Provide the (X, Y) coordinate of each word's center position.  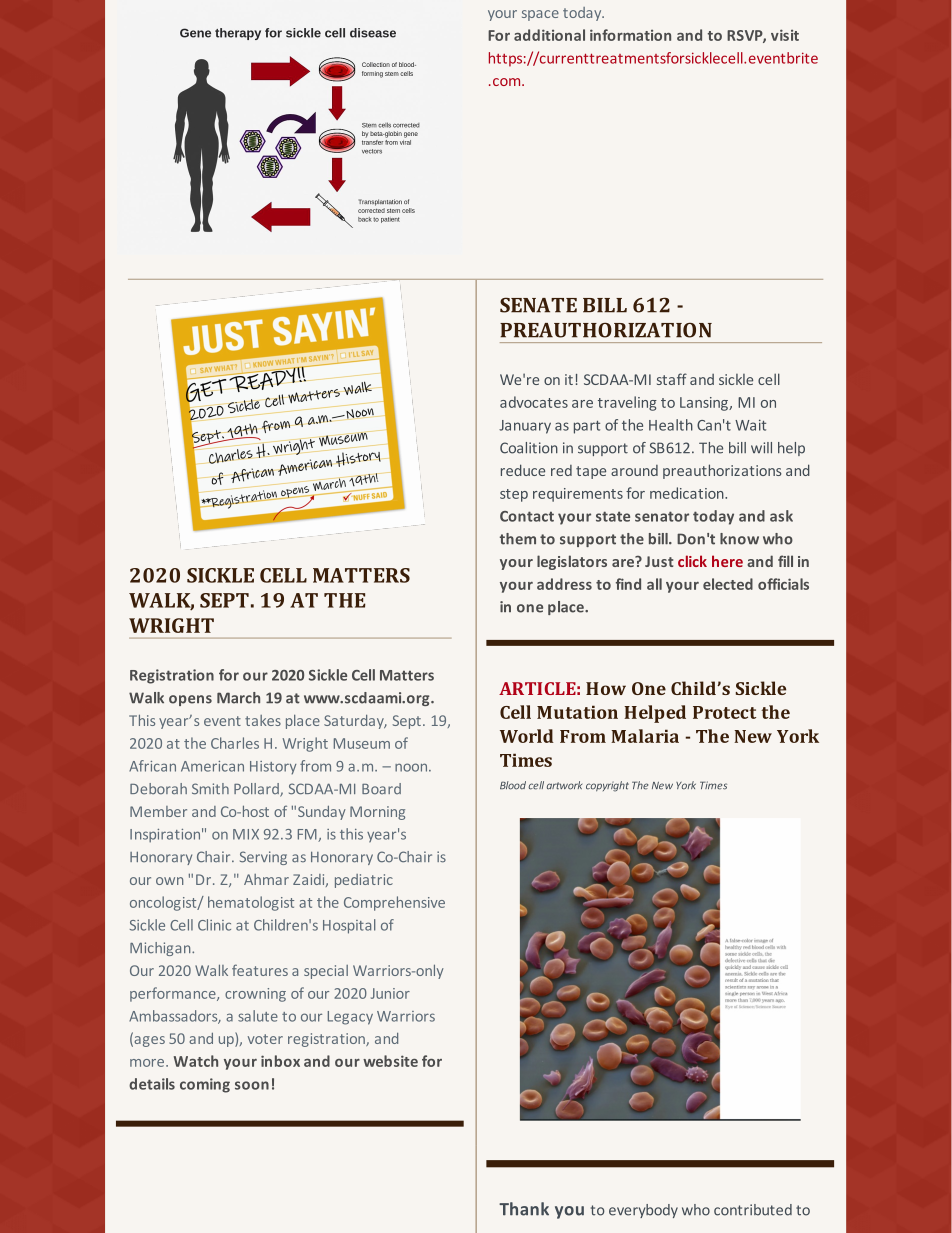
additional (549, 35)
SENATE (538, 305)
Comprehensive (394, 903)
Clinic (214, 925)
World (527, 736)
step (514, 495)
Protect (724, 712)
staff (672, 379)
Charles (235, 743)
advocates (534, 402)
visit (785, 35)
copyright (607, 786)
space (540, 15)
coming (205, 1085)
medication (688, 493)
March (238, 698)
